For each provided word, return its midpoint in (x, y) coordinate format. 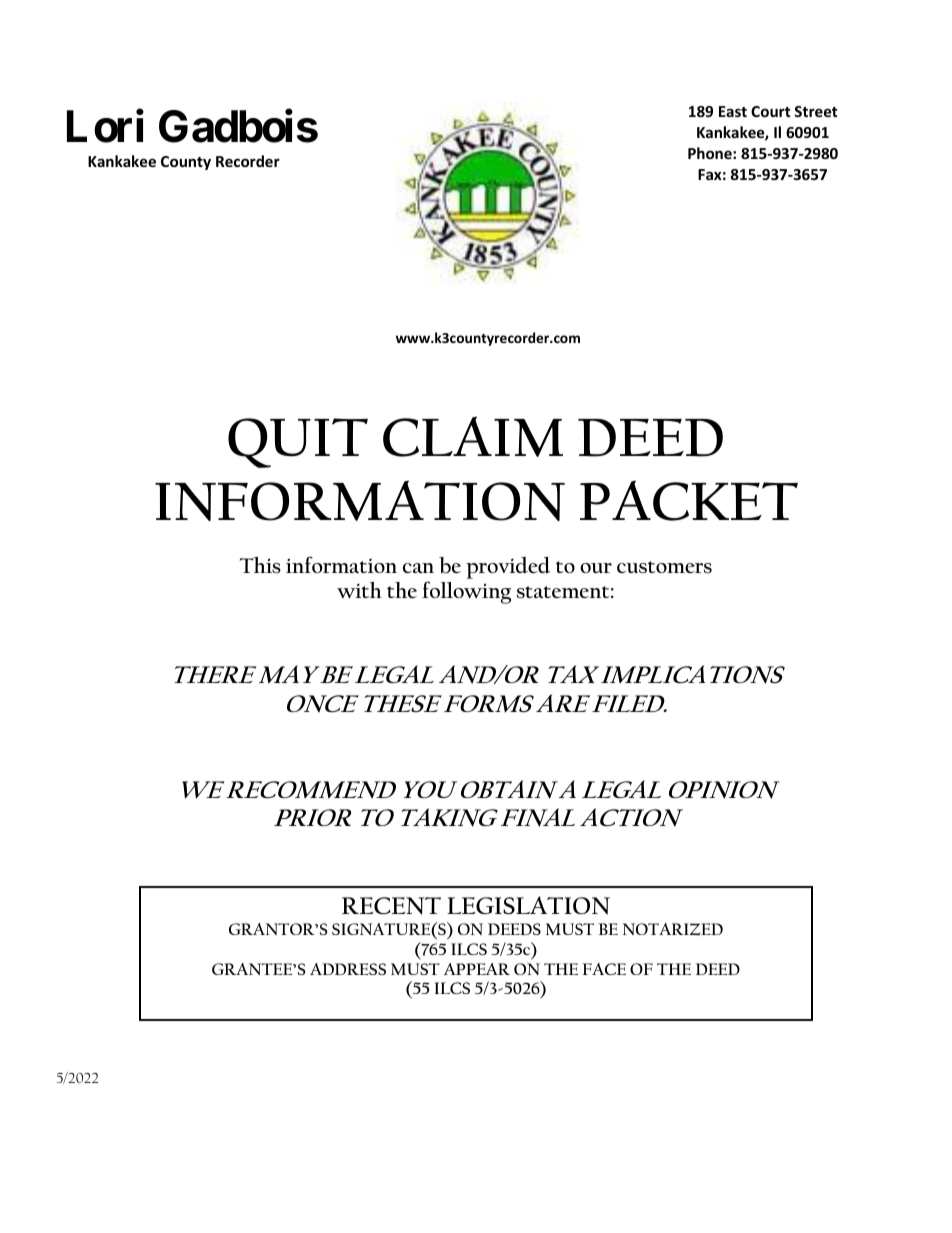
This (260, 564)
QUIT (298, 443)
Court (771, 111)
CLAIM (473, 436)
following (466, 592)
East (733, 111)
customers (664, 567)
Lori (105, 126)
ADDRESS (348, 969)
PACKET (689, 500)
